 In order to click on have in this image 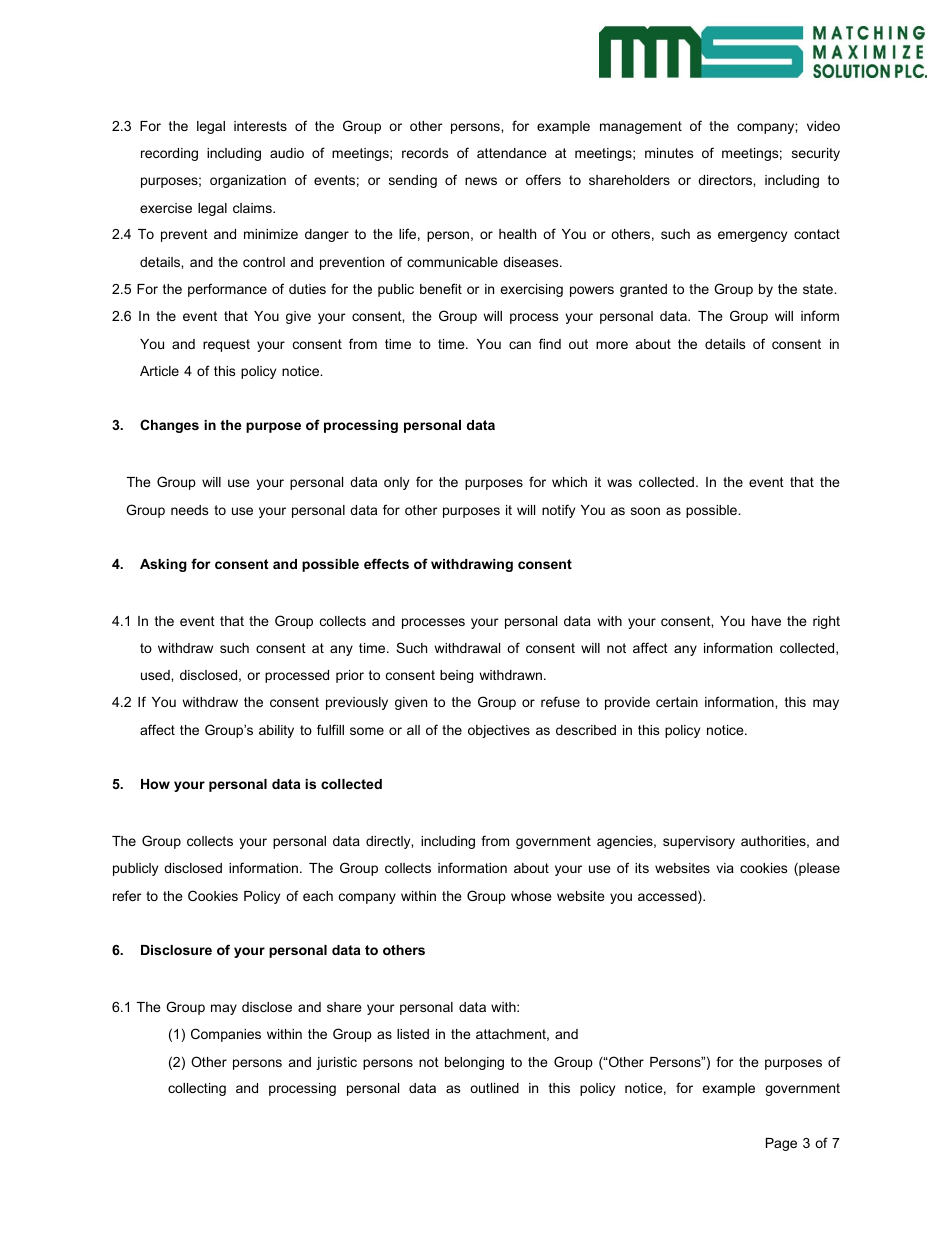, I will do `click(766, 621)`.
